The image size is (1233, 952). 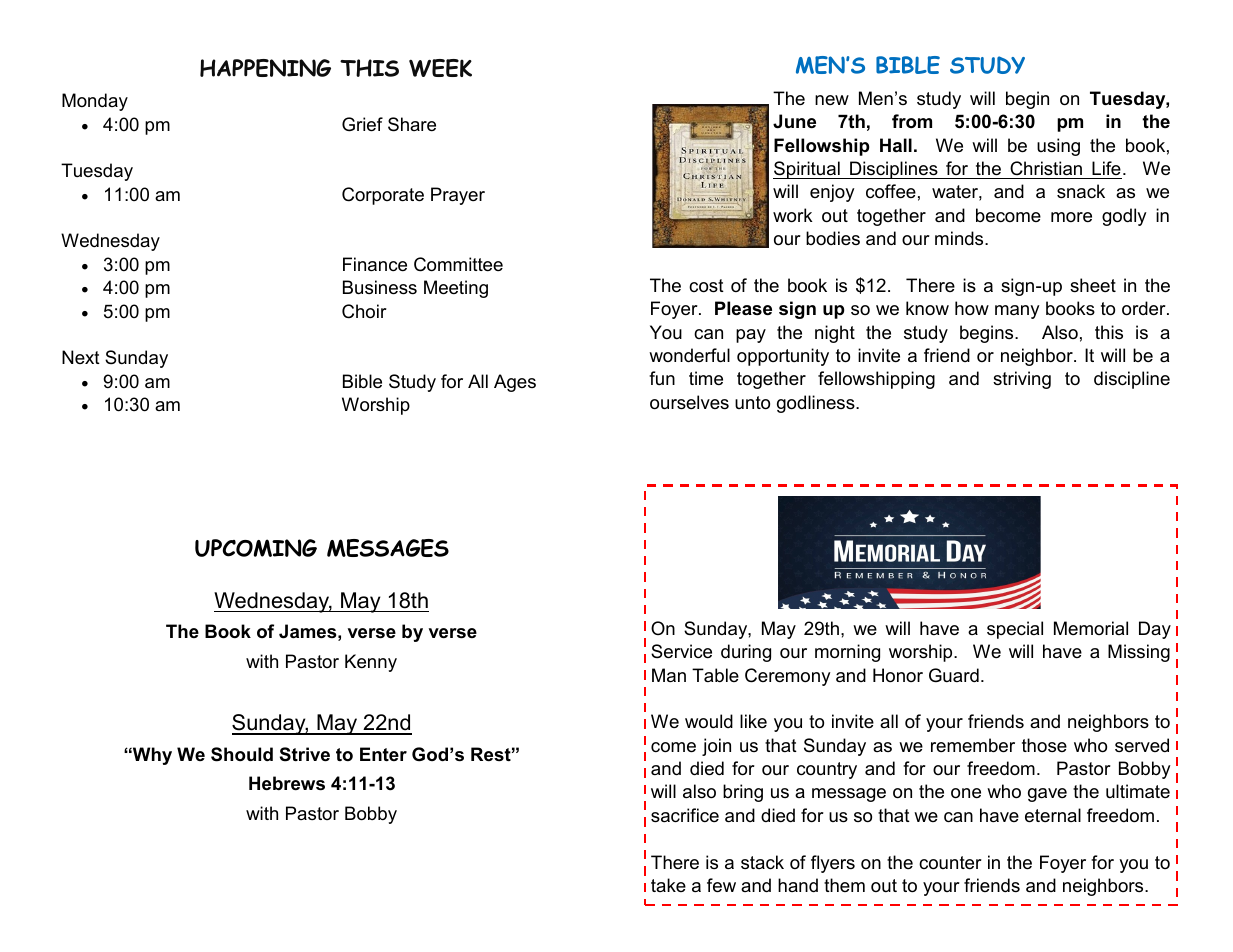 What do you see at coordinates (287, 783) in the image?
I see `Hebrews` at bounding box center [287, 783].
